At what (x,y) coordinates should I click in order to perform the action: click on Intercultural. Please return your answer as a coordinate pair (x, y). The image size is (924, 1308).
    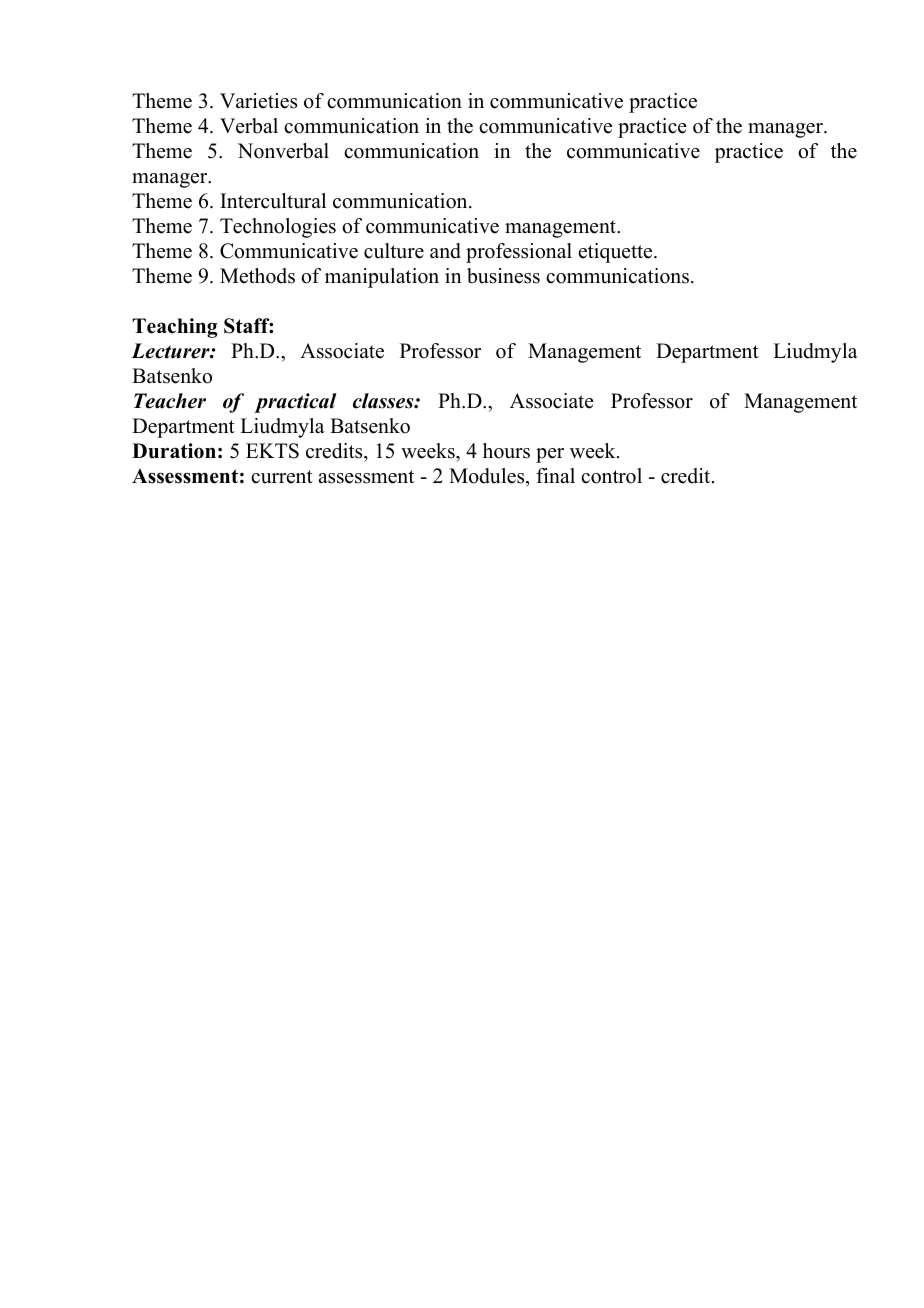
    Looking at the image, I should click on (273, 201).
